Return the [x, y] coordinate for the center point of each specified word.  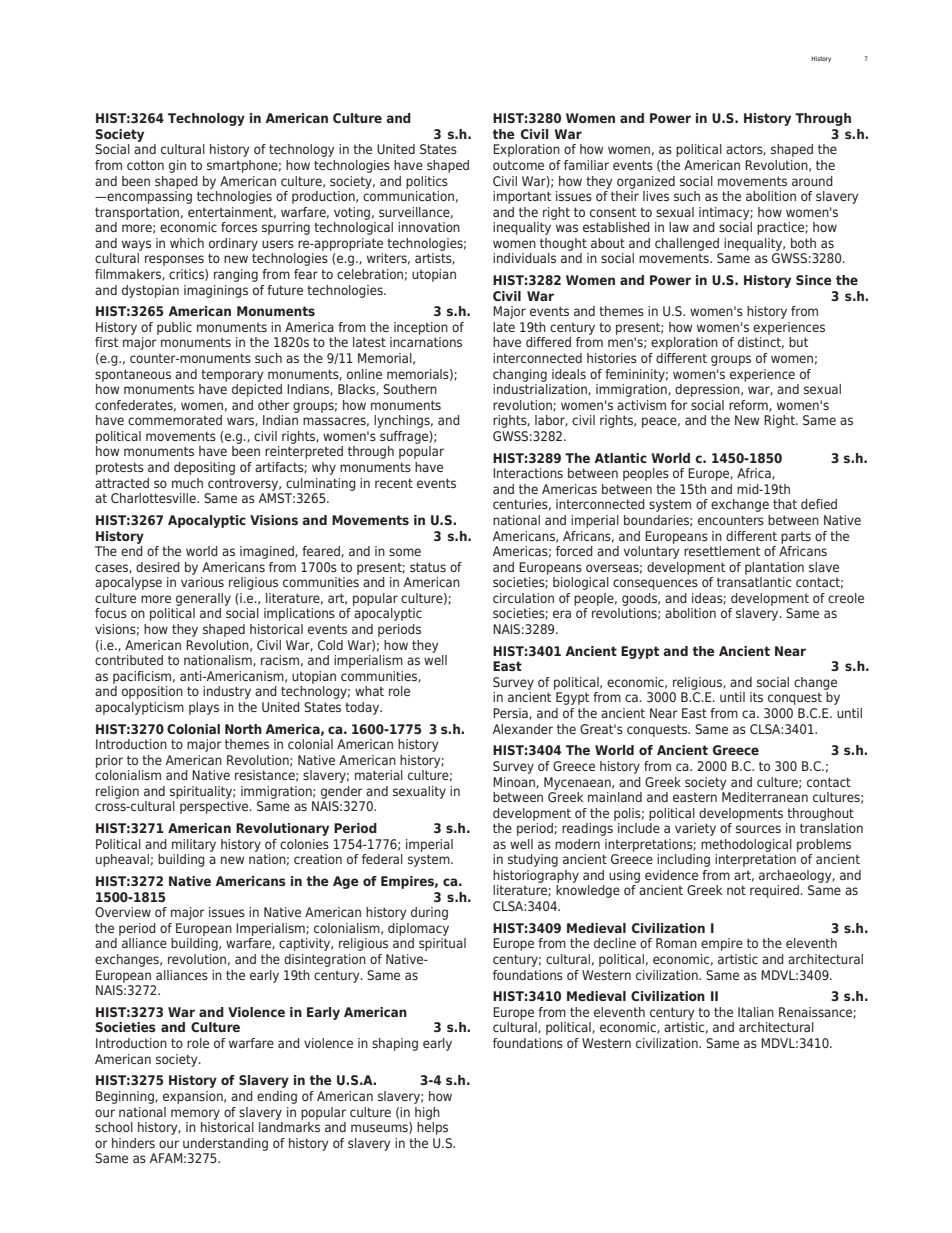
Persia [511, 714]
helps [432, 1127]
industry [227, 692]
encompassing [148, 196]
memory [195, 1114]
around [812, 181]
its [756, 697]
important [522, 197]
